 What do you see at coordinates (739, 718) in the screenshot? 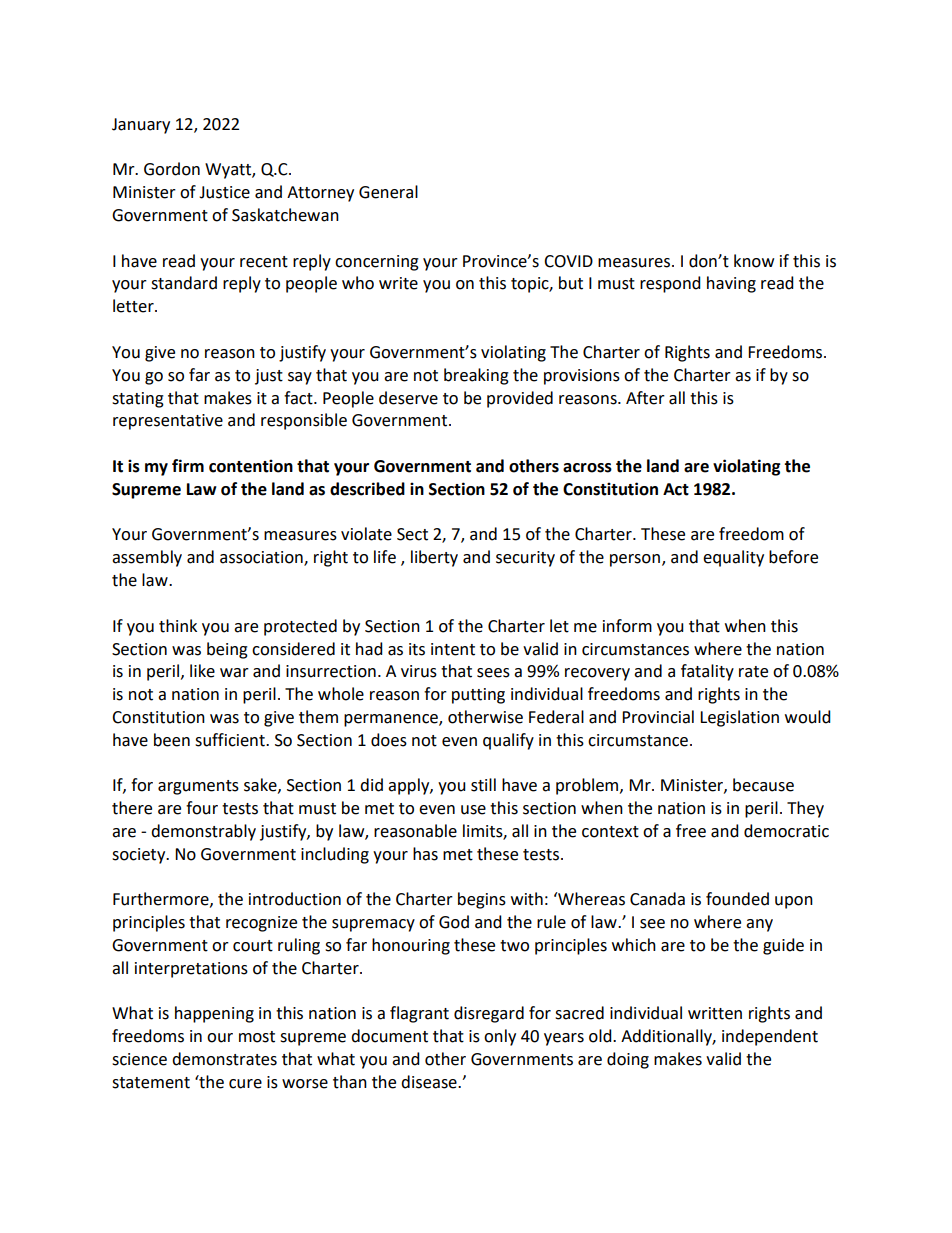
I see `Legislation` at bounding box center [739, 718].
